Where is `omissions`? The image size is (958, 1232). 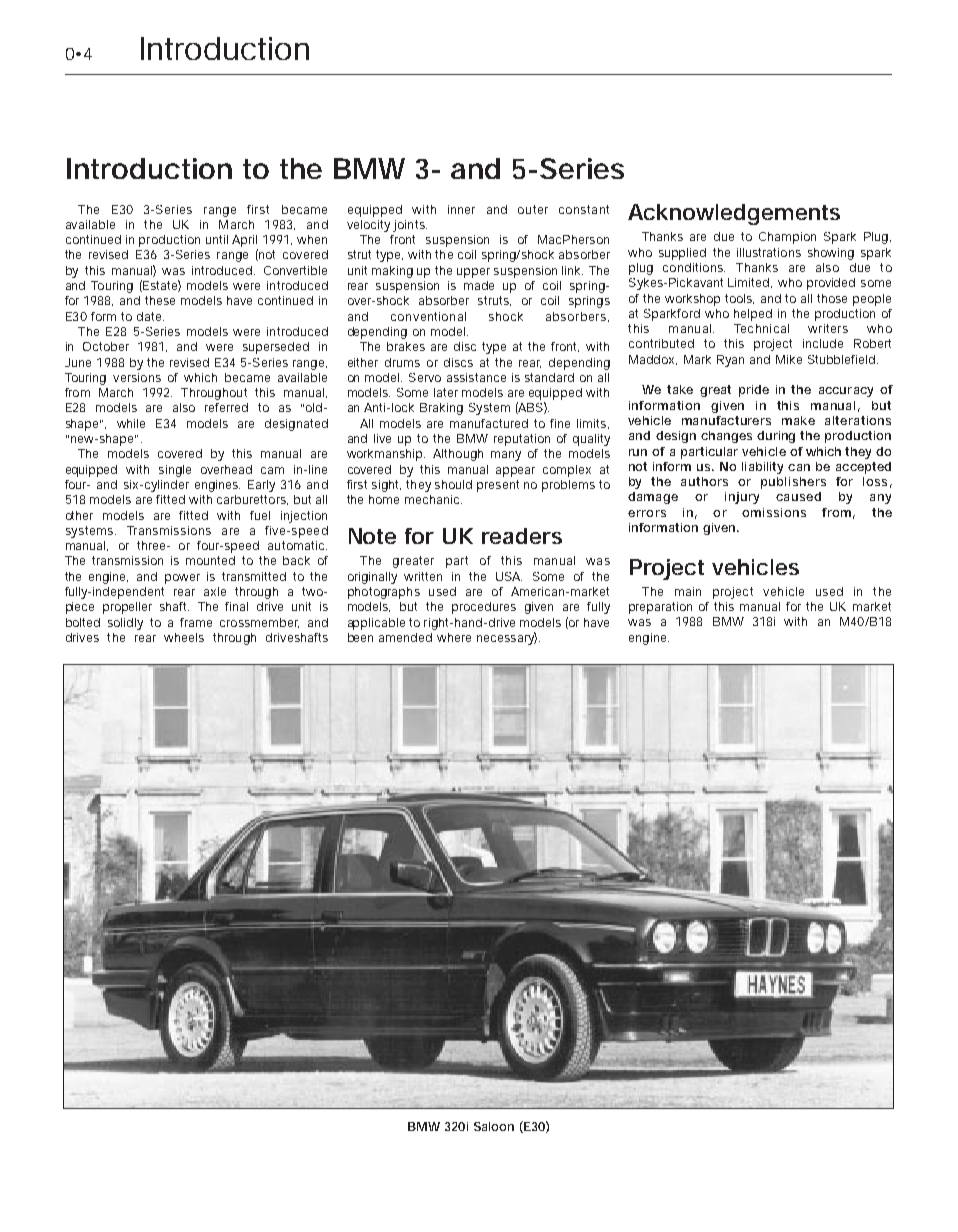
omissions is located at coordinates (774, 512).
